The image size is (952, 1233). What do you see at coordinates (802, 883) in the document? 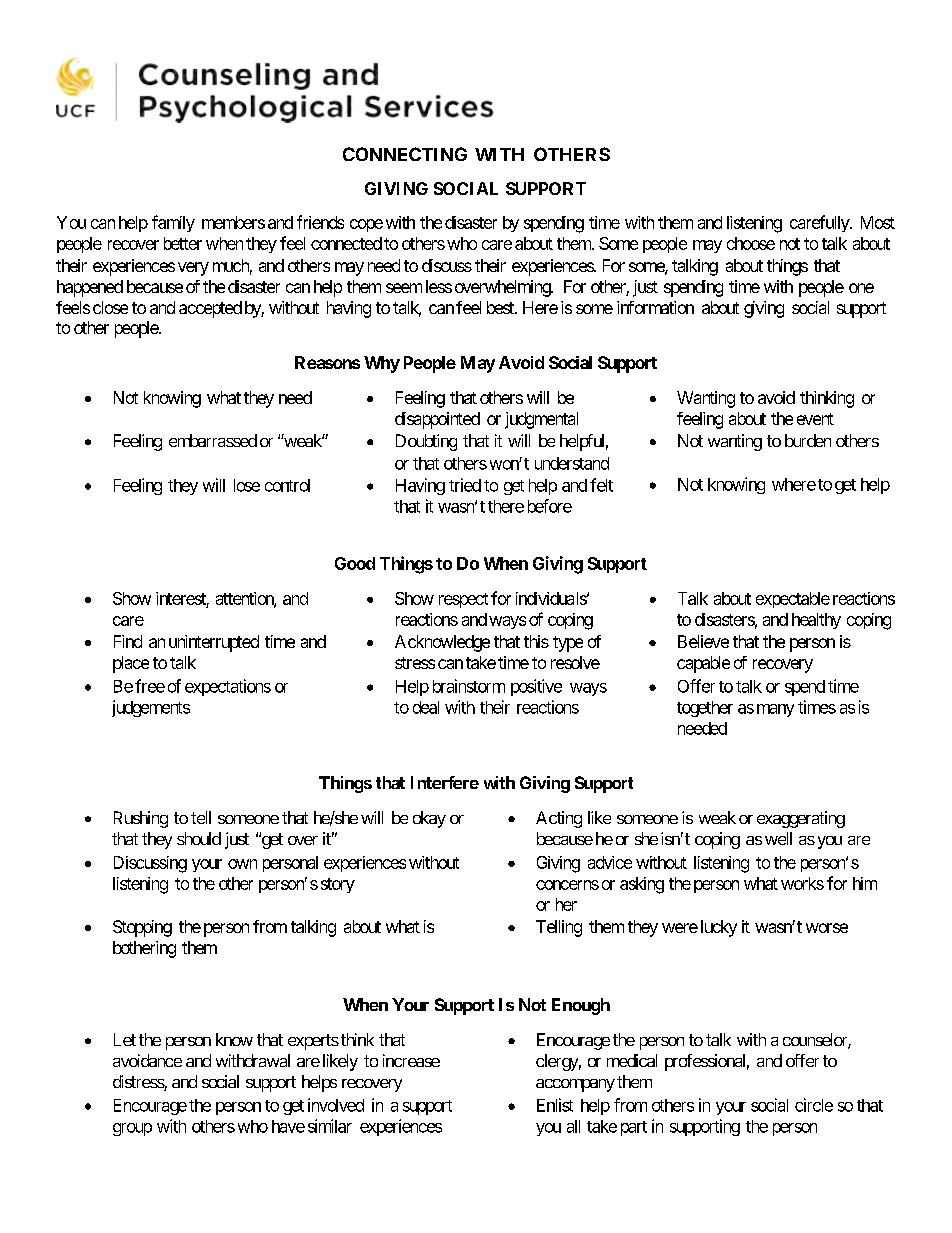
I see `works` at bounding box center [802, 883].
